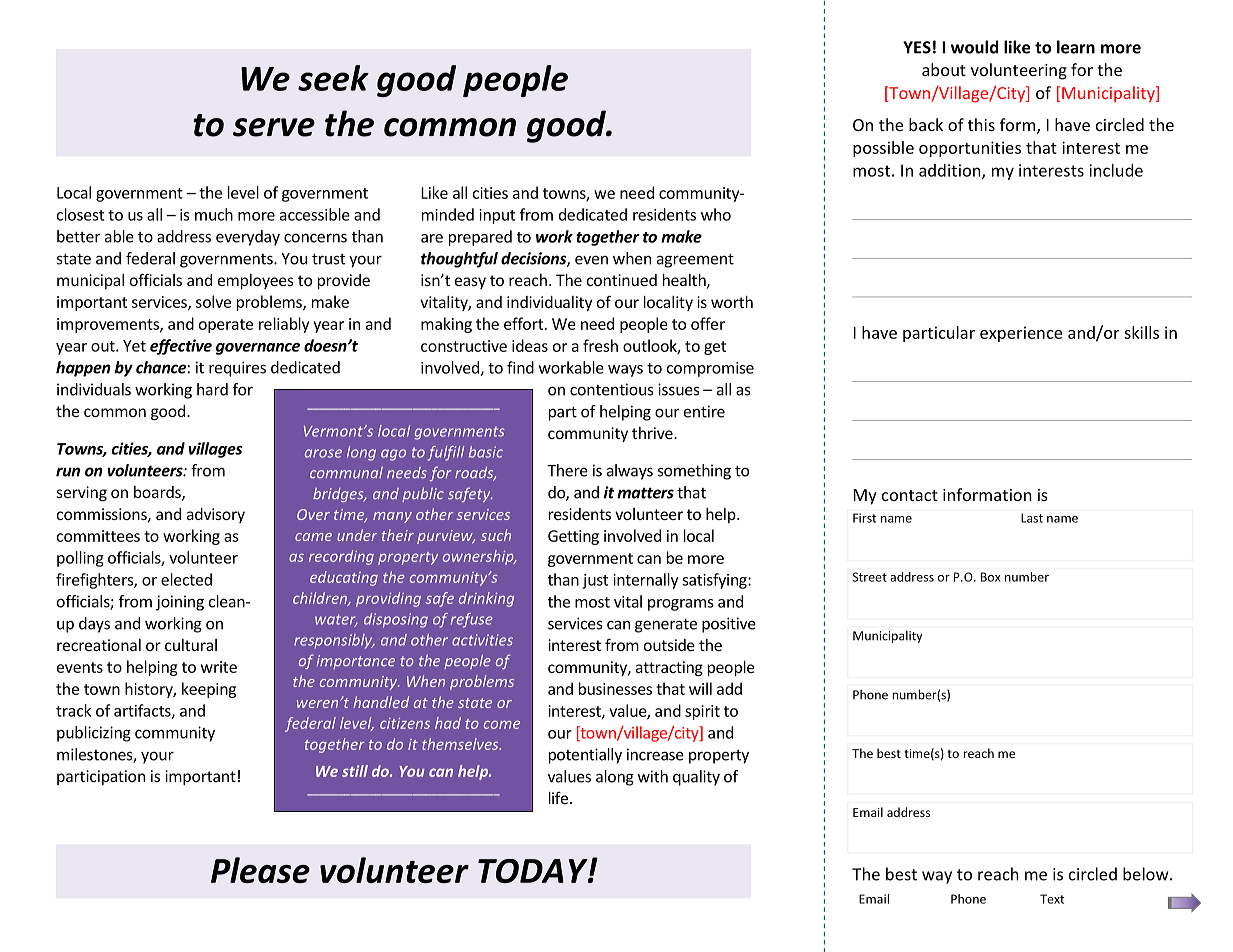 The image size is (1233, 952). I want to click on experience, so click(1021, 334).
